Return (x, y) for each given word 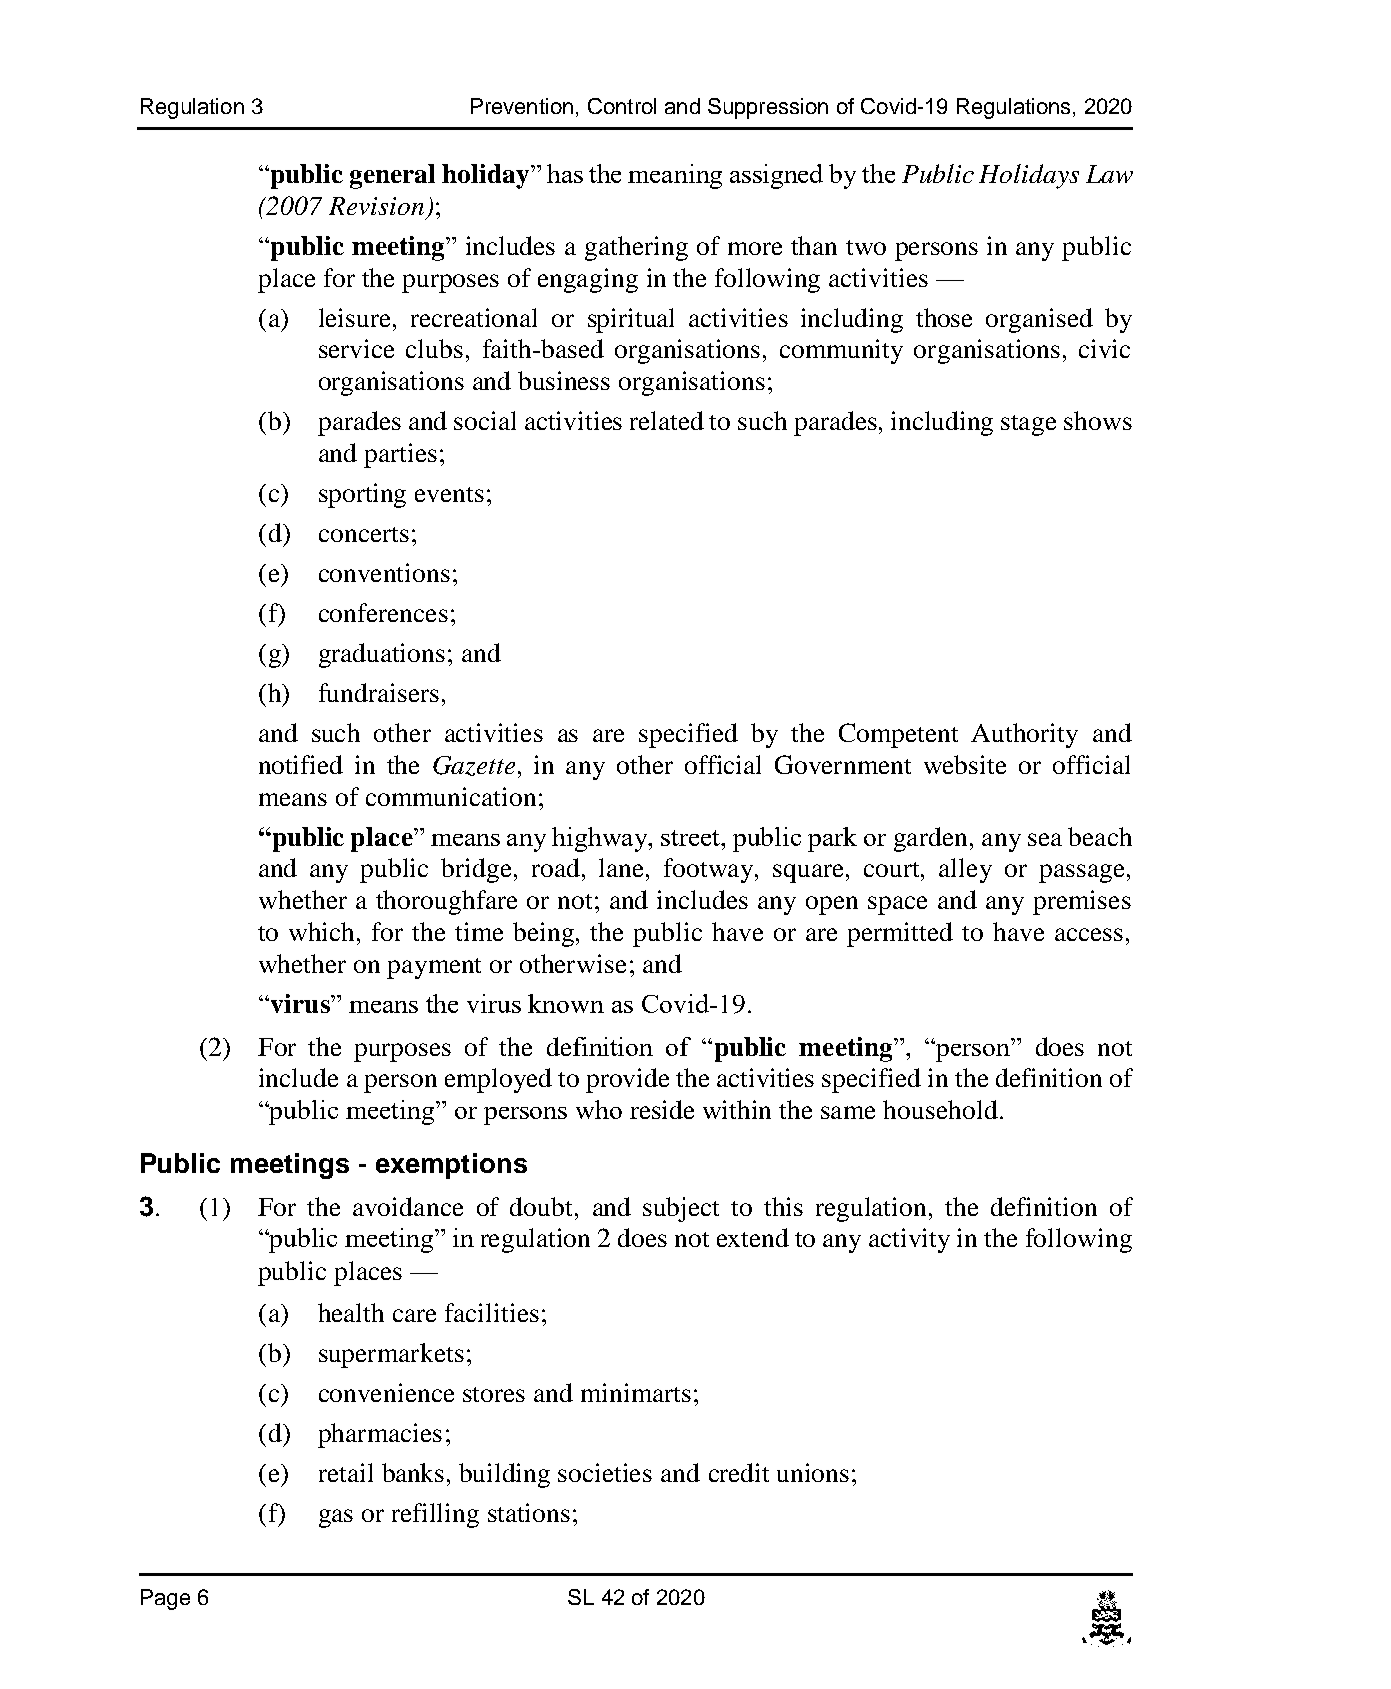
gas (336, 1518)
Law (1109, 174)
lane (623, 867)
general (392, 176)
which (323, 931)
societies (605, 1472)
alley (965, 870)
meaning (675, 176)
